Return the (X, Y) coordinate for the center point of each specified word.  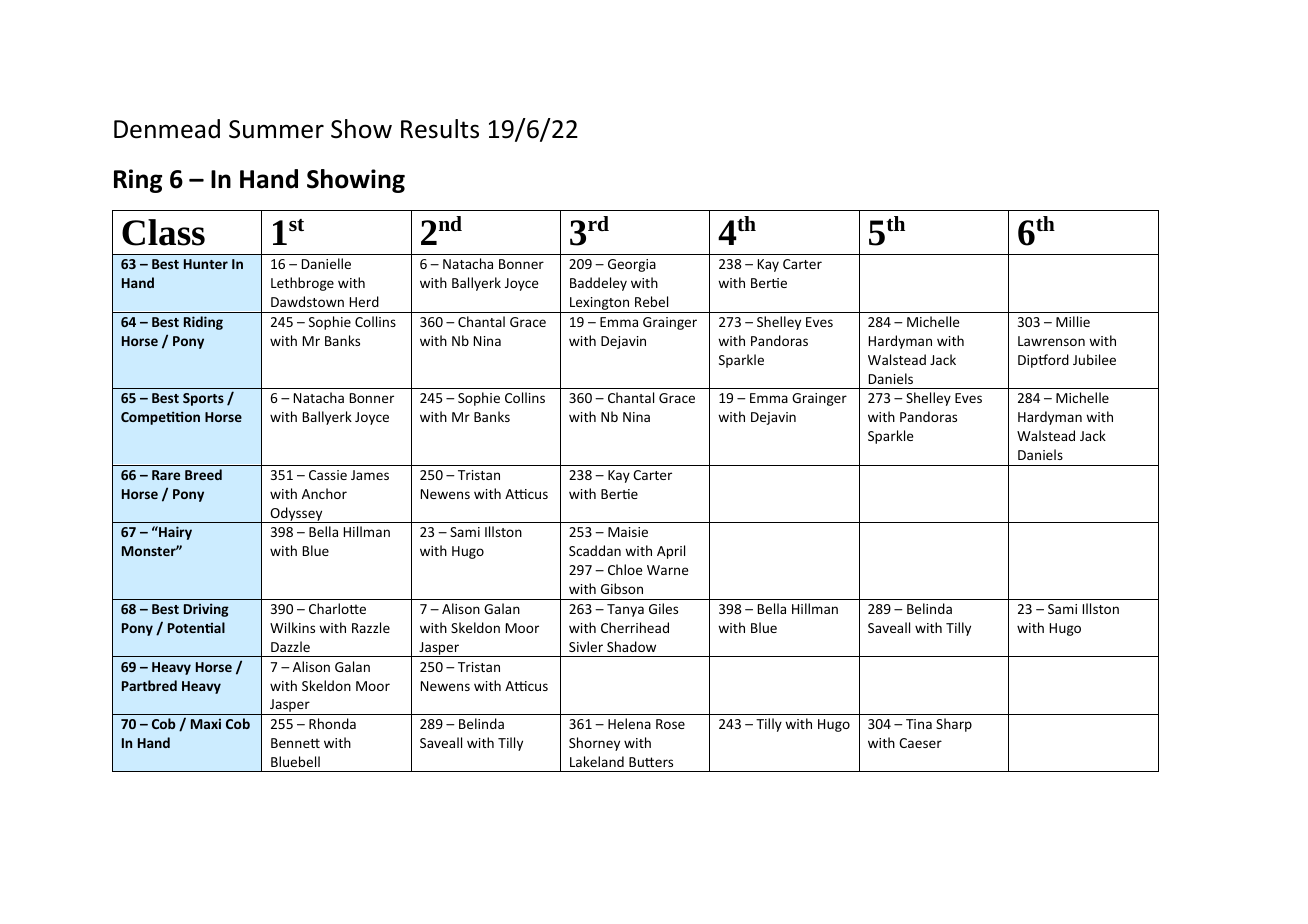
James (370, 475)
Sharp (954, 725)
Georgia (632, 265)
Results (440, 129)
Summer (276, 129)
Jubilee (1094, 359)
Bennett (295, 743)
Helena (629, 723)
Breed (203, 474)
